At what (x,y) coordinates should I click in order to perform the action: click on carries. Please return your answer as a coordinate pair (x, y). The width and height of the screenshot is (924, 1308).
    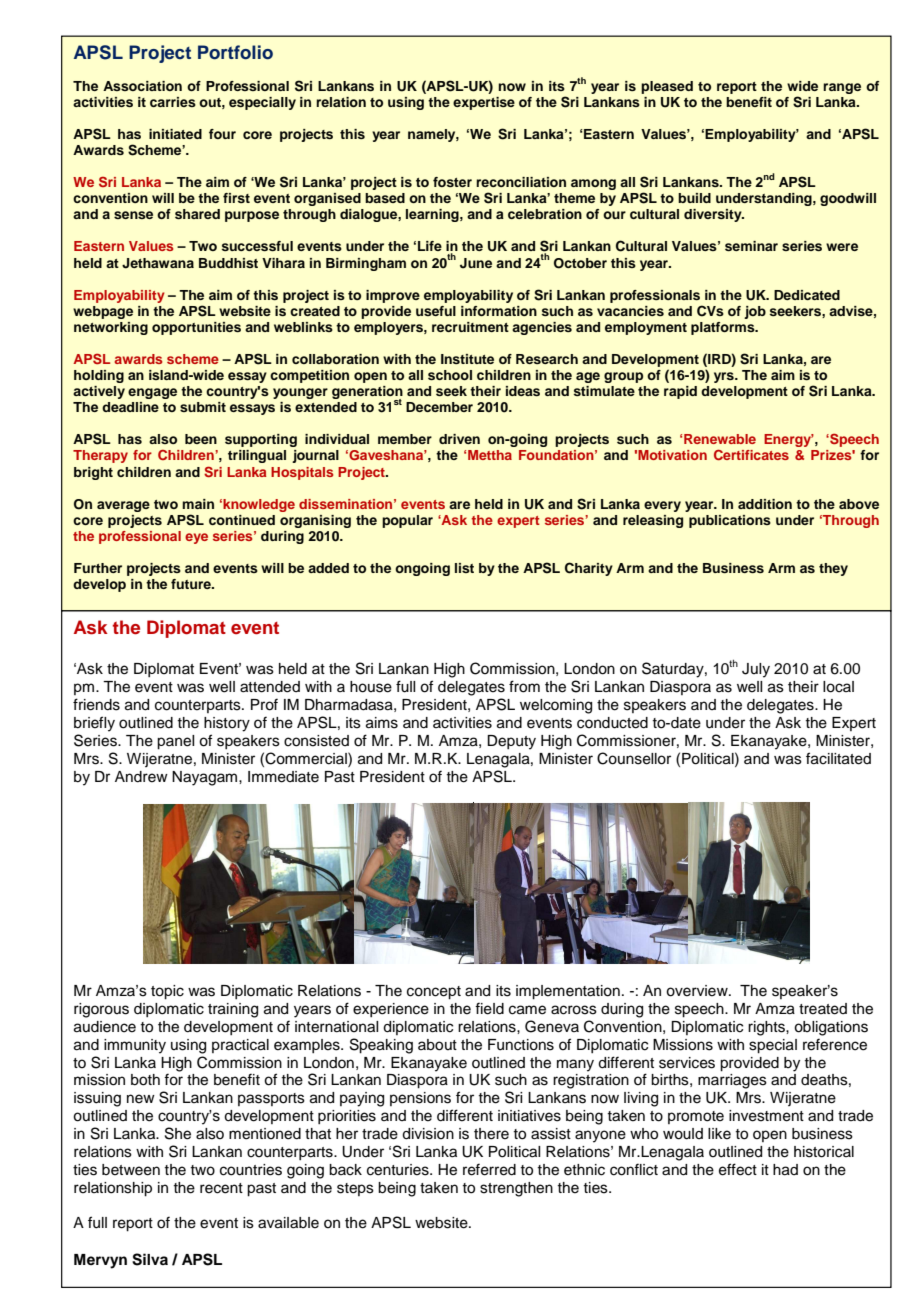
    Looking at the image, I should click on (173, 102).
